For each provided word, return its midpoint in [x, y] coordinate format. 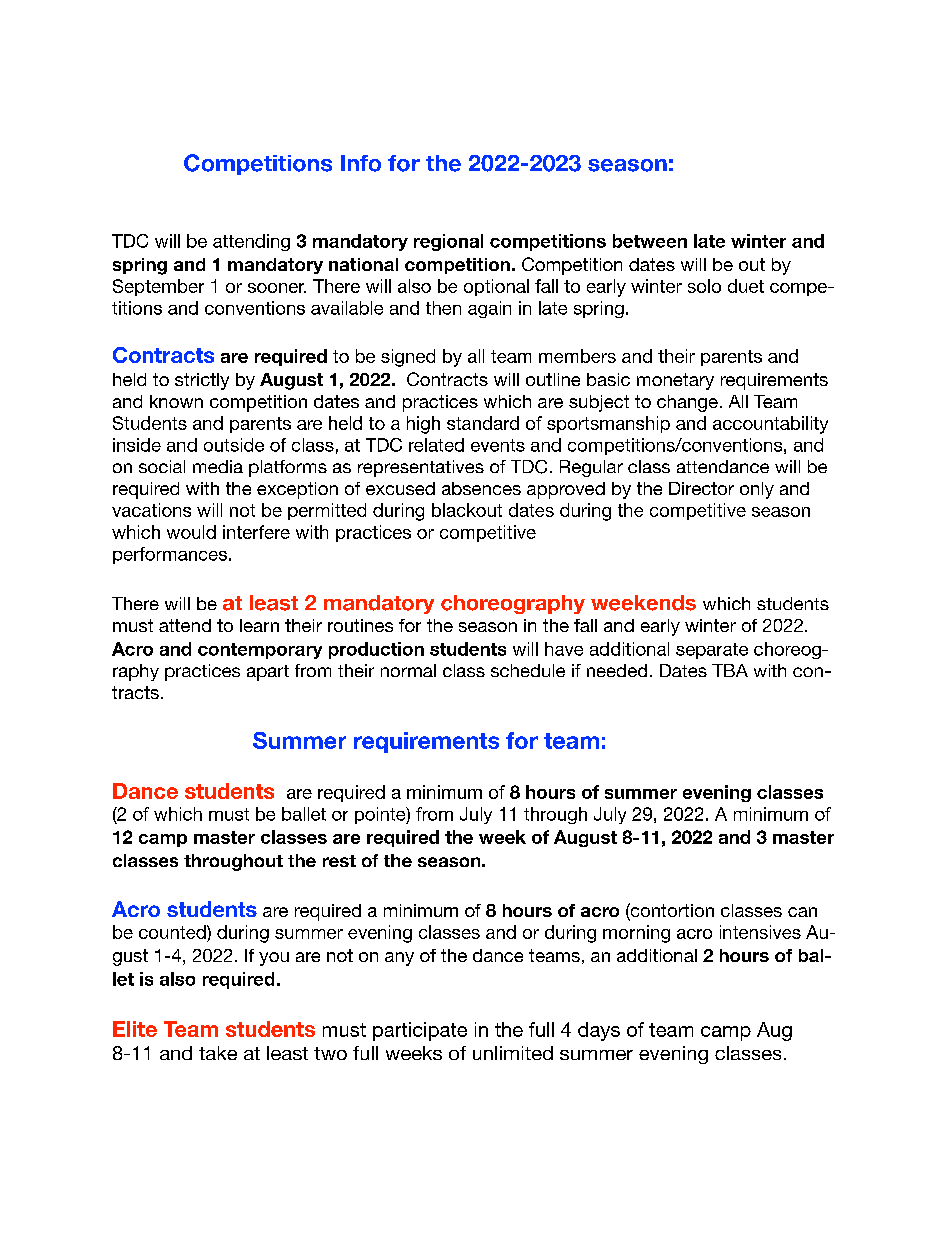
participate [420, 1031]
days [599, 1031]
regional [448, 242]
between [650, 241]
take [218, 1053]
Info [361, 163]
